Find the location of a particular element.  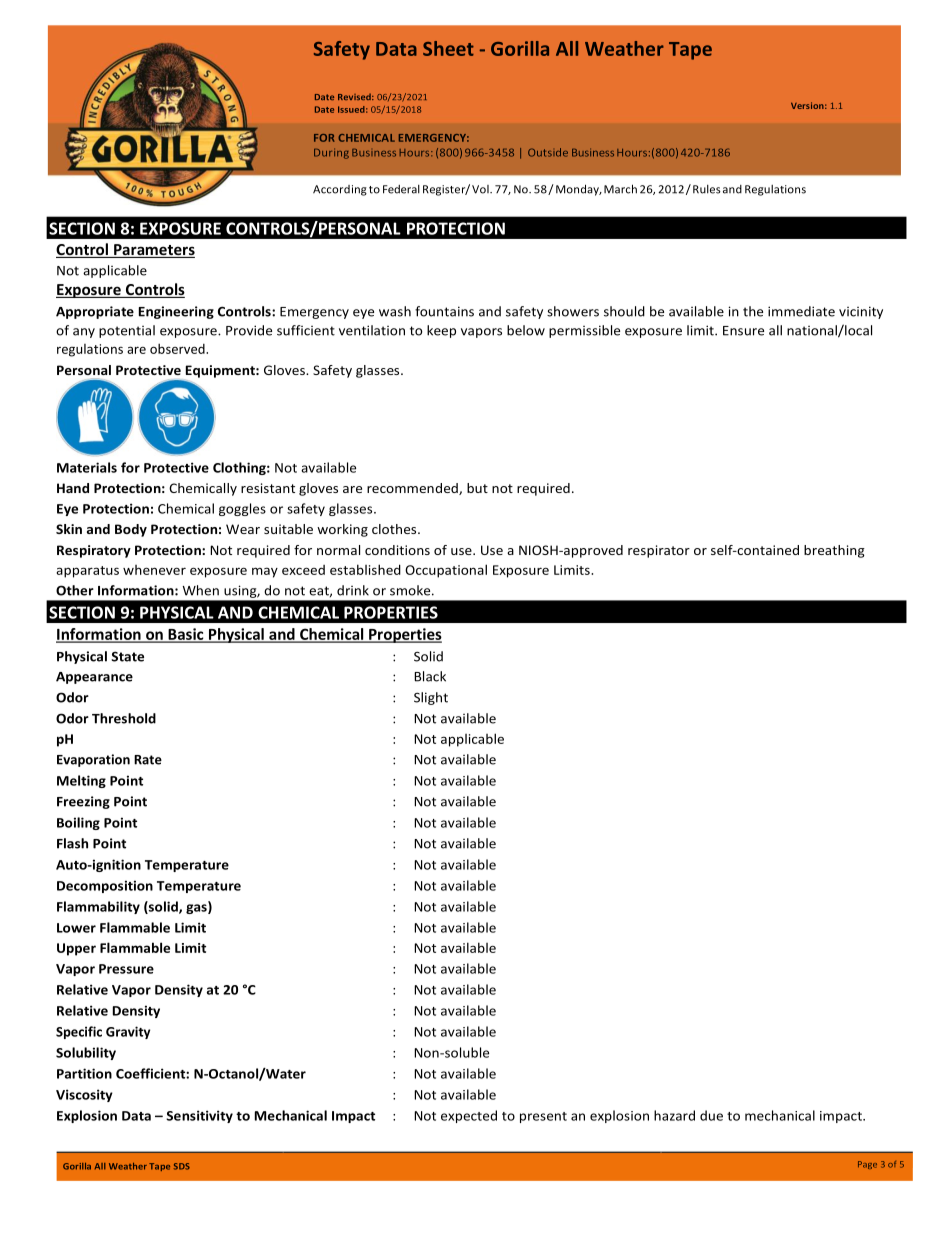

due is located at coordinates (711, 1115).
